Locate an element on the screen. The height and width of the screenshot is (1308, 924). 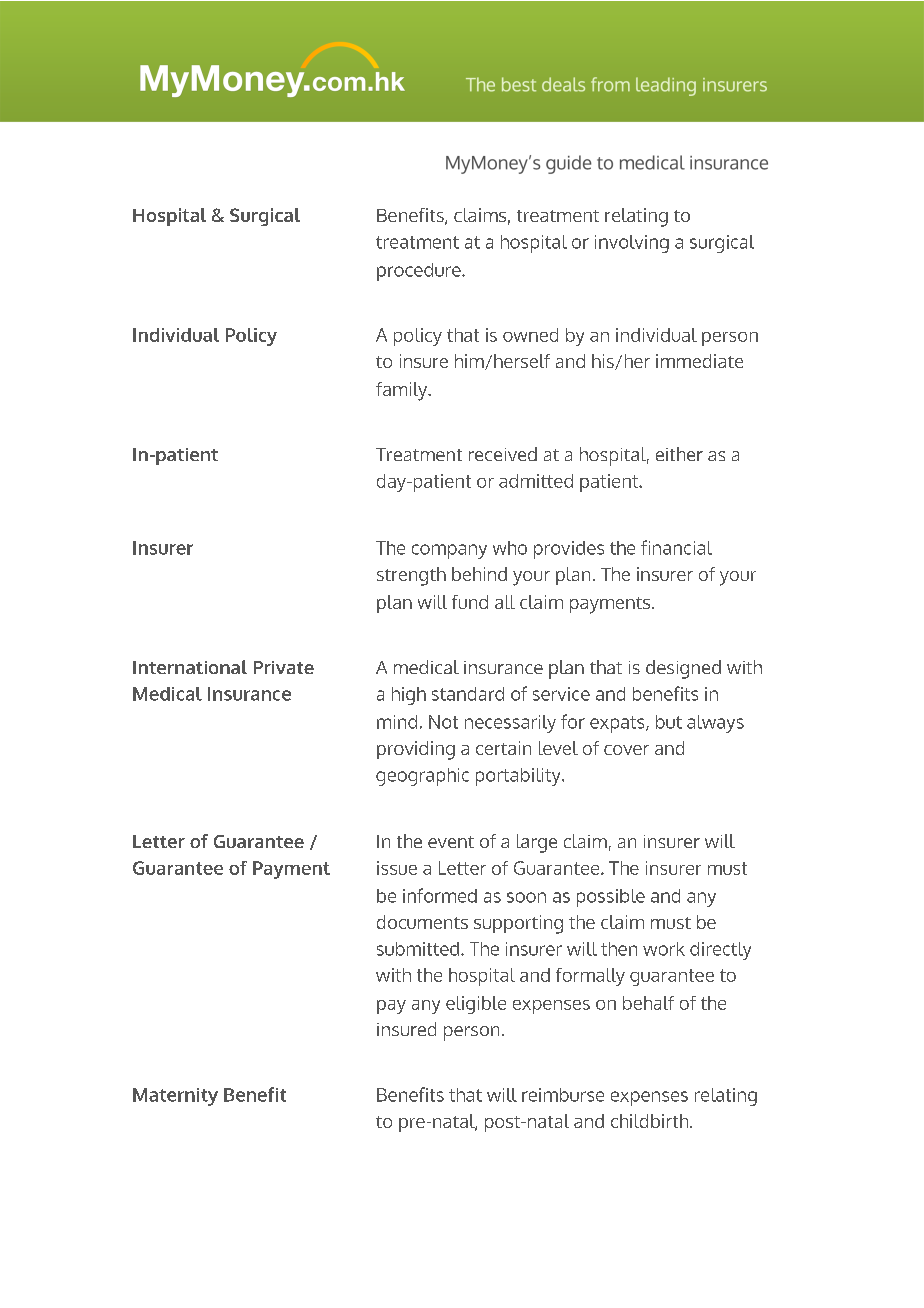
owned is located at coordinates (530, 335).
